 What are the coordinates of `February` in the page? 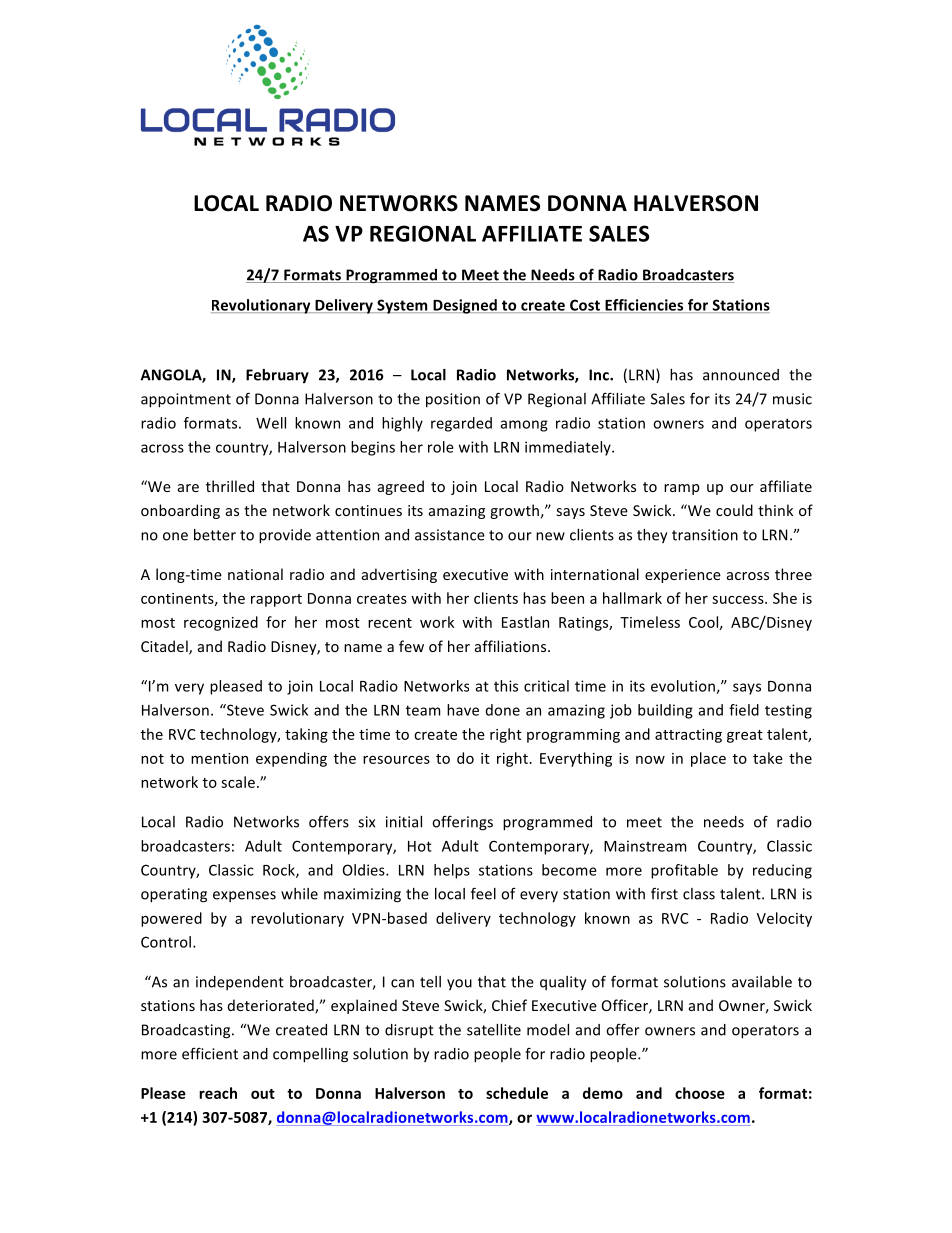 It's located at (277, 376).
